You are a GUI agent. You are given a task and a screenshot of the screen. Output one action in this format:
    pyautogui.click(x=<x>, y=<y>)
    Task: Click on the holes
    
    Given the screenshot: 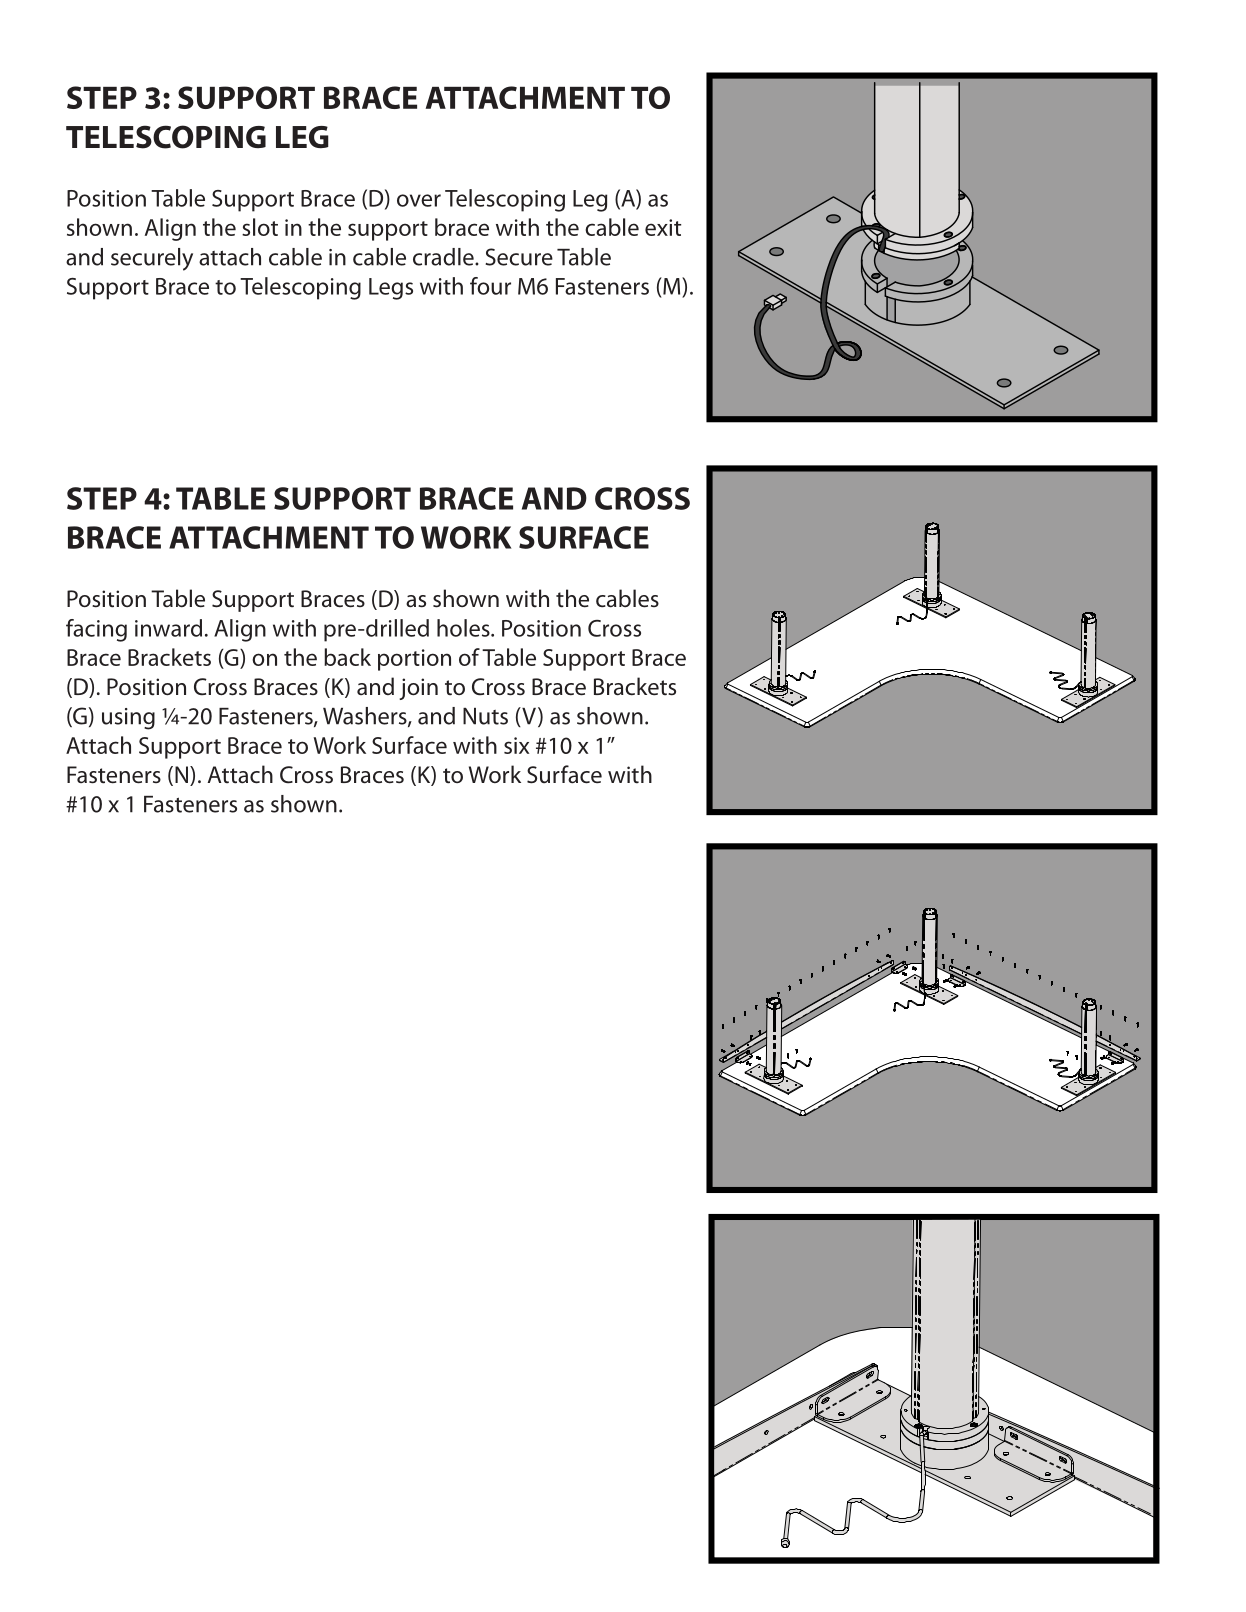 What is the action you would take?
    pyautogui.click(x=464, y=628)
